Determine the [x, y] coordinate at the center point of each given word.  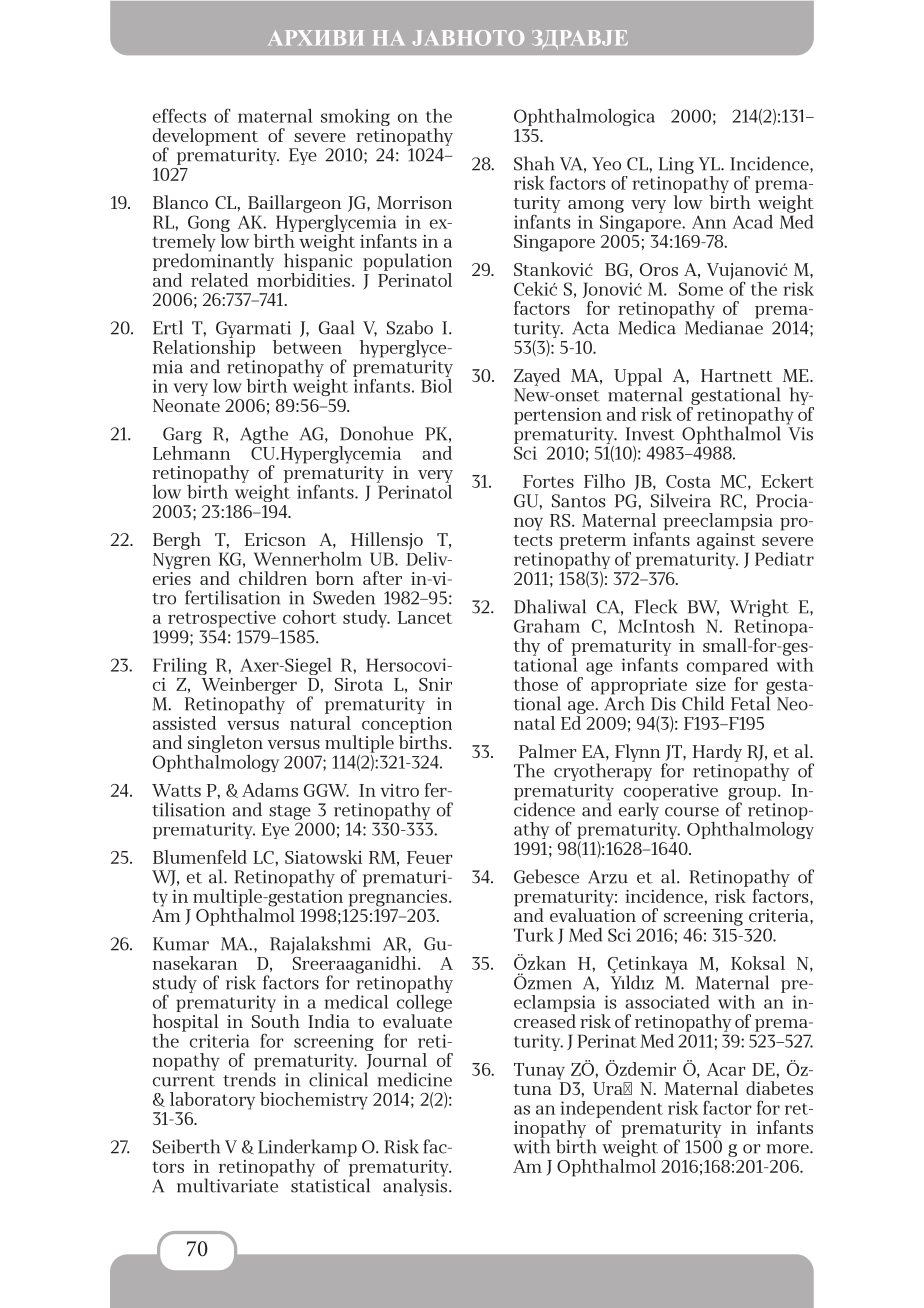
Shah [534, 163]
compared [727, 666]
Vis [801, 434]
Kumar [181, 944]
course [692, 812]
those [536, 684]
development [205, 138]
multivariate [227, 1184]
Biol [436, 384]
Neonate [186, 405]
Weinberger [249, 687]
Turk [534, 934]
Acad [752, 222]
